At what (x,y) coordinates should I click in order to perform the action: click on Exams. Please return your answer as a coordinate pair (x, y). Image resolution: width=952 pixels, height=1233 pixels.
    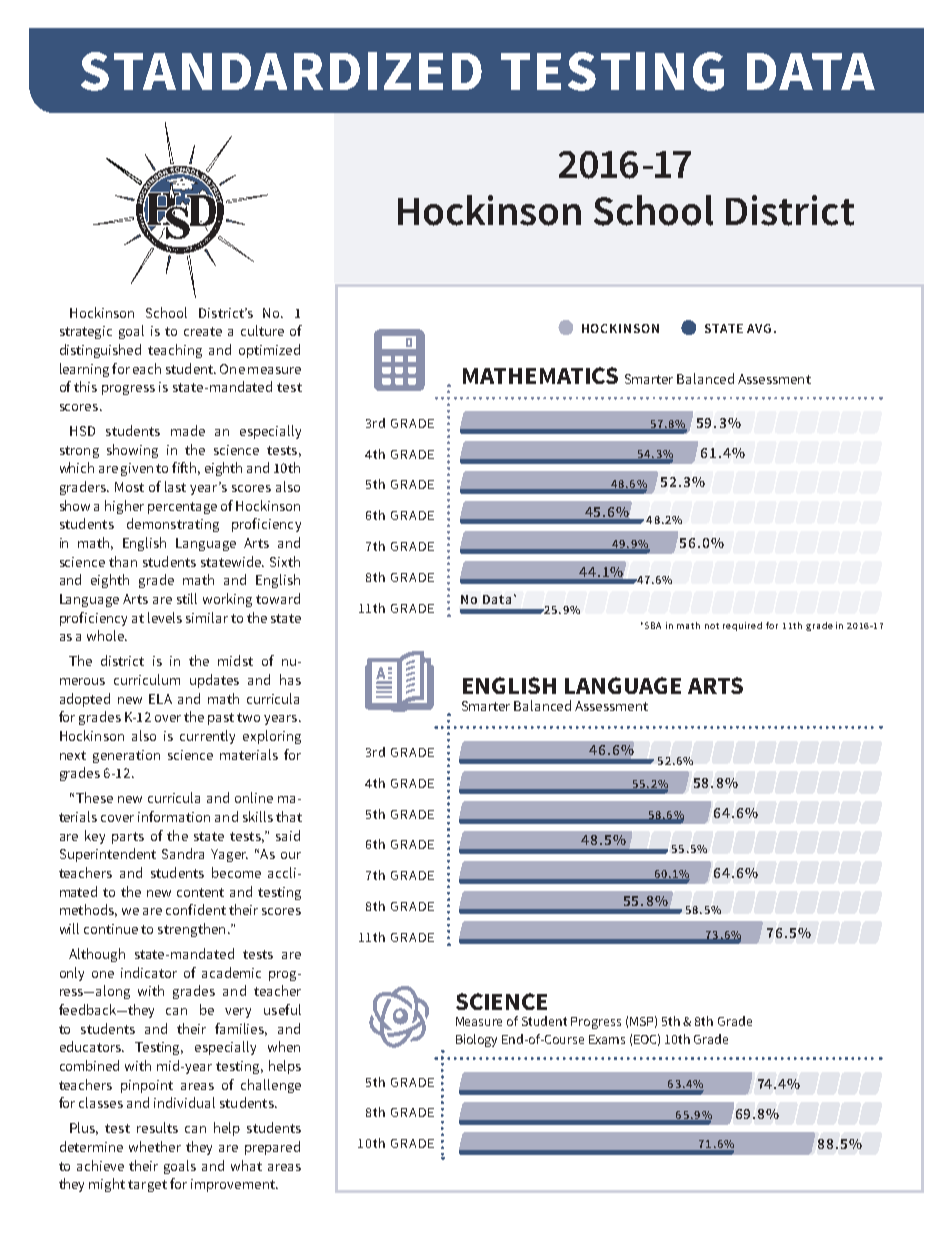
    Looking at the image, I should click on (607, 1039).
